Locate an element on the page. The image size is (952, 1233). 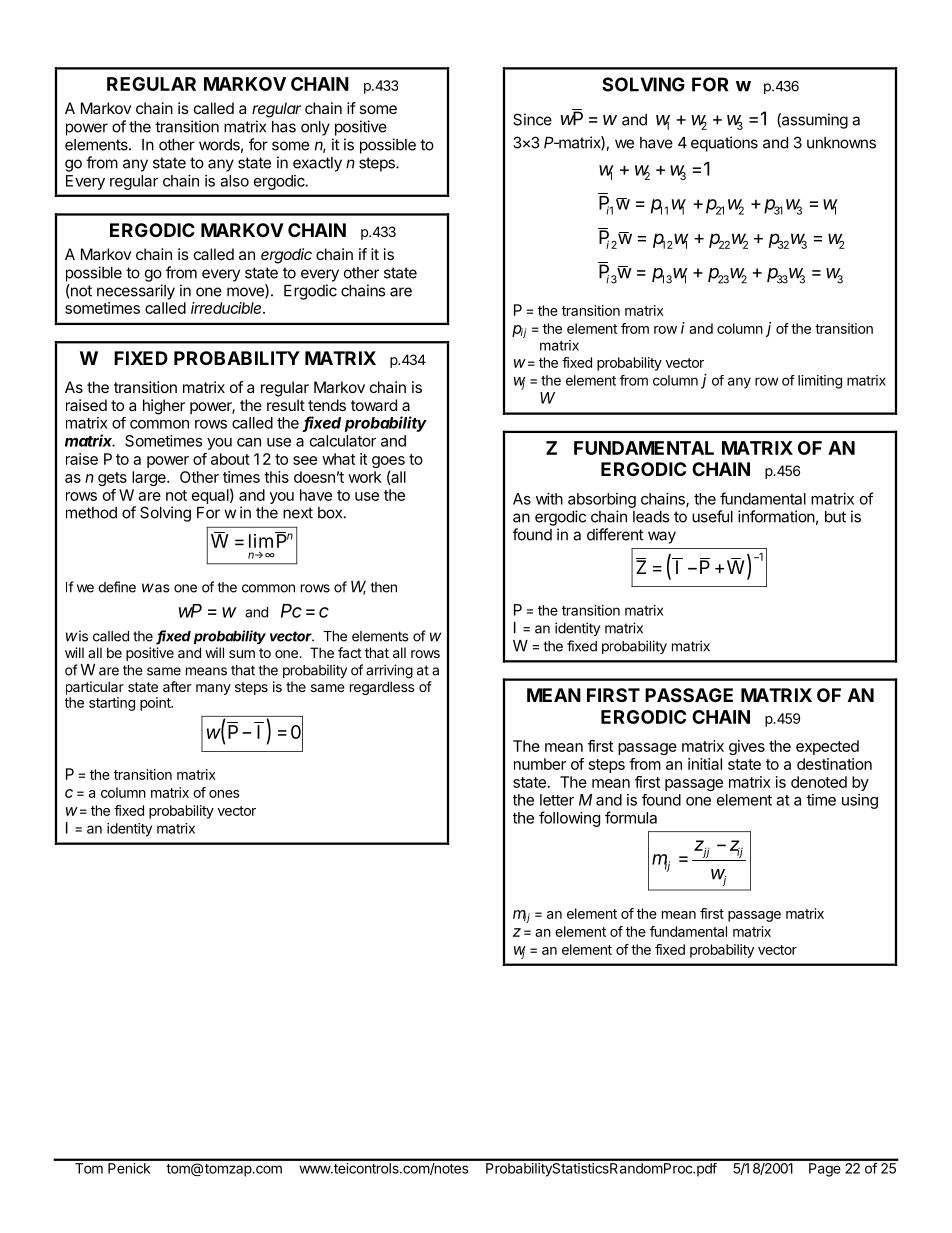
limiting is located at coordinates (820, 382).
